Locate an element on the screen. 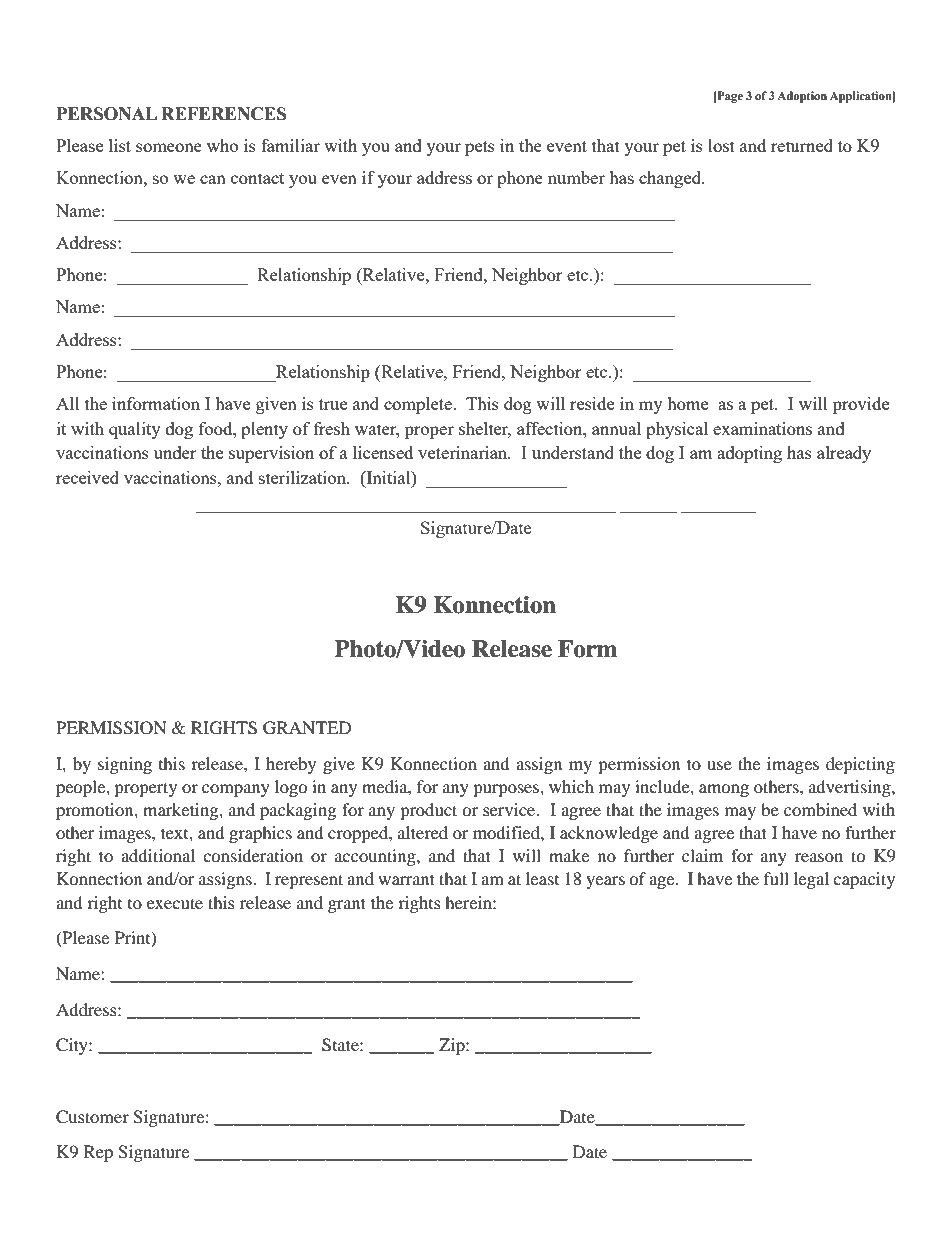 This screenshot has width=952, height=1233. use is located at coordinates (719, 765).
